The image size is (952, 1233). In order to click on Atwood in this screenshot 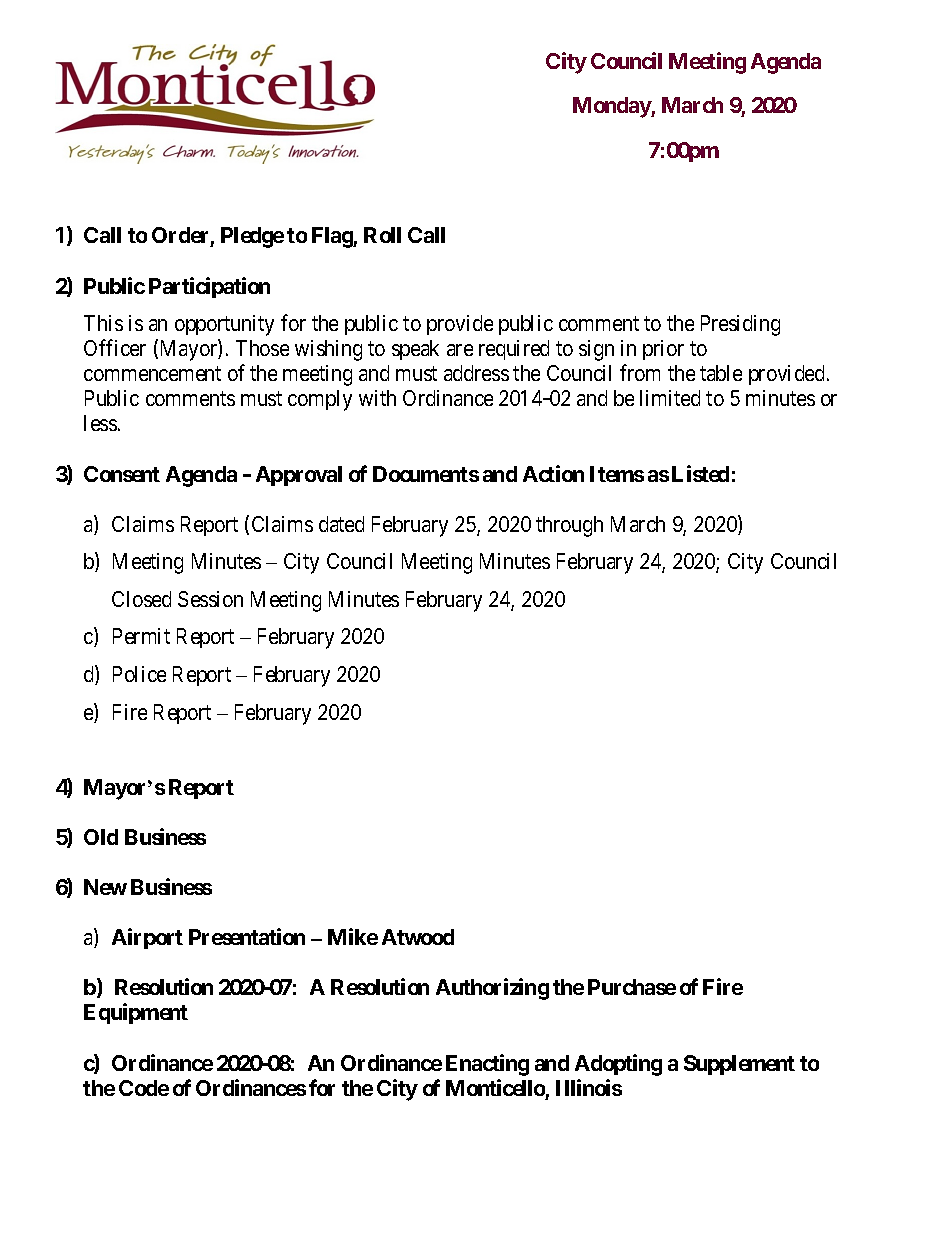, I will do `click(418, 937)`.
